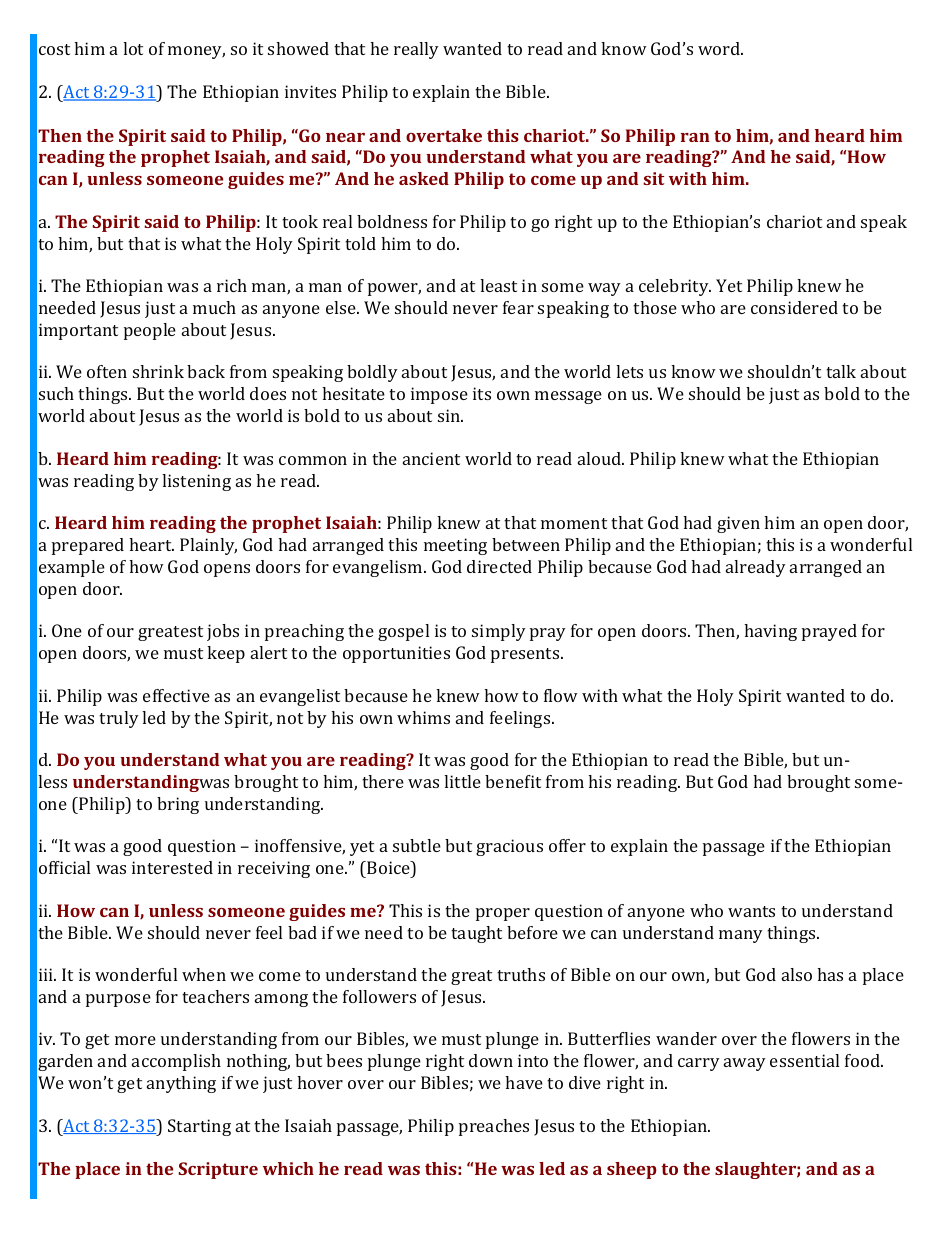  I want to click on listening, so click(196, 482).
